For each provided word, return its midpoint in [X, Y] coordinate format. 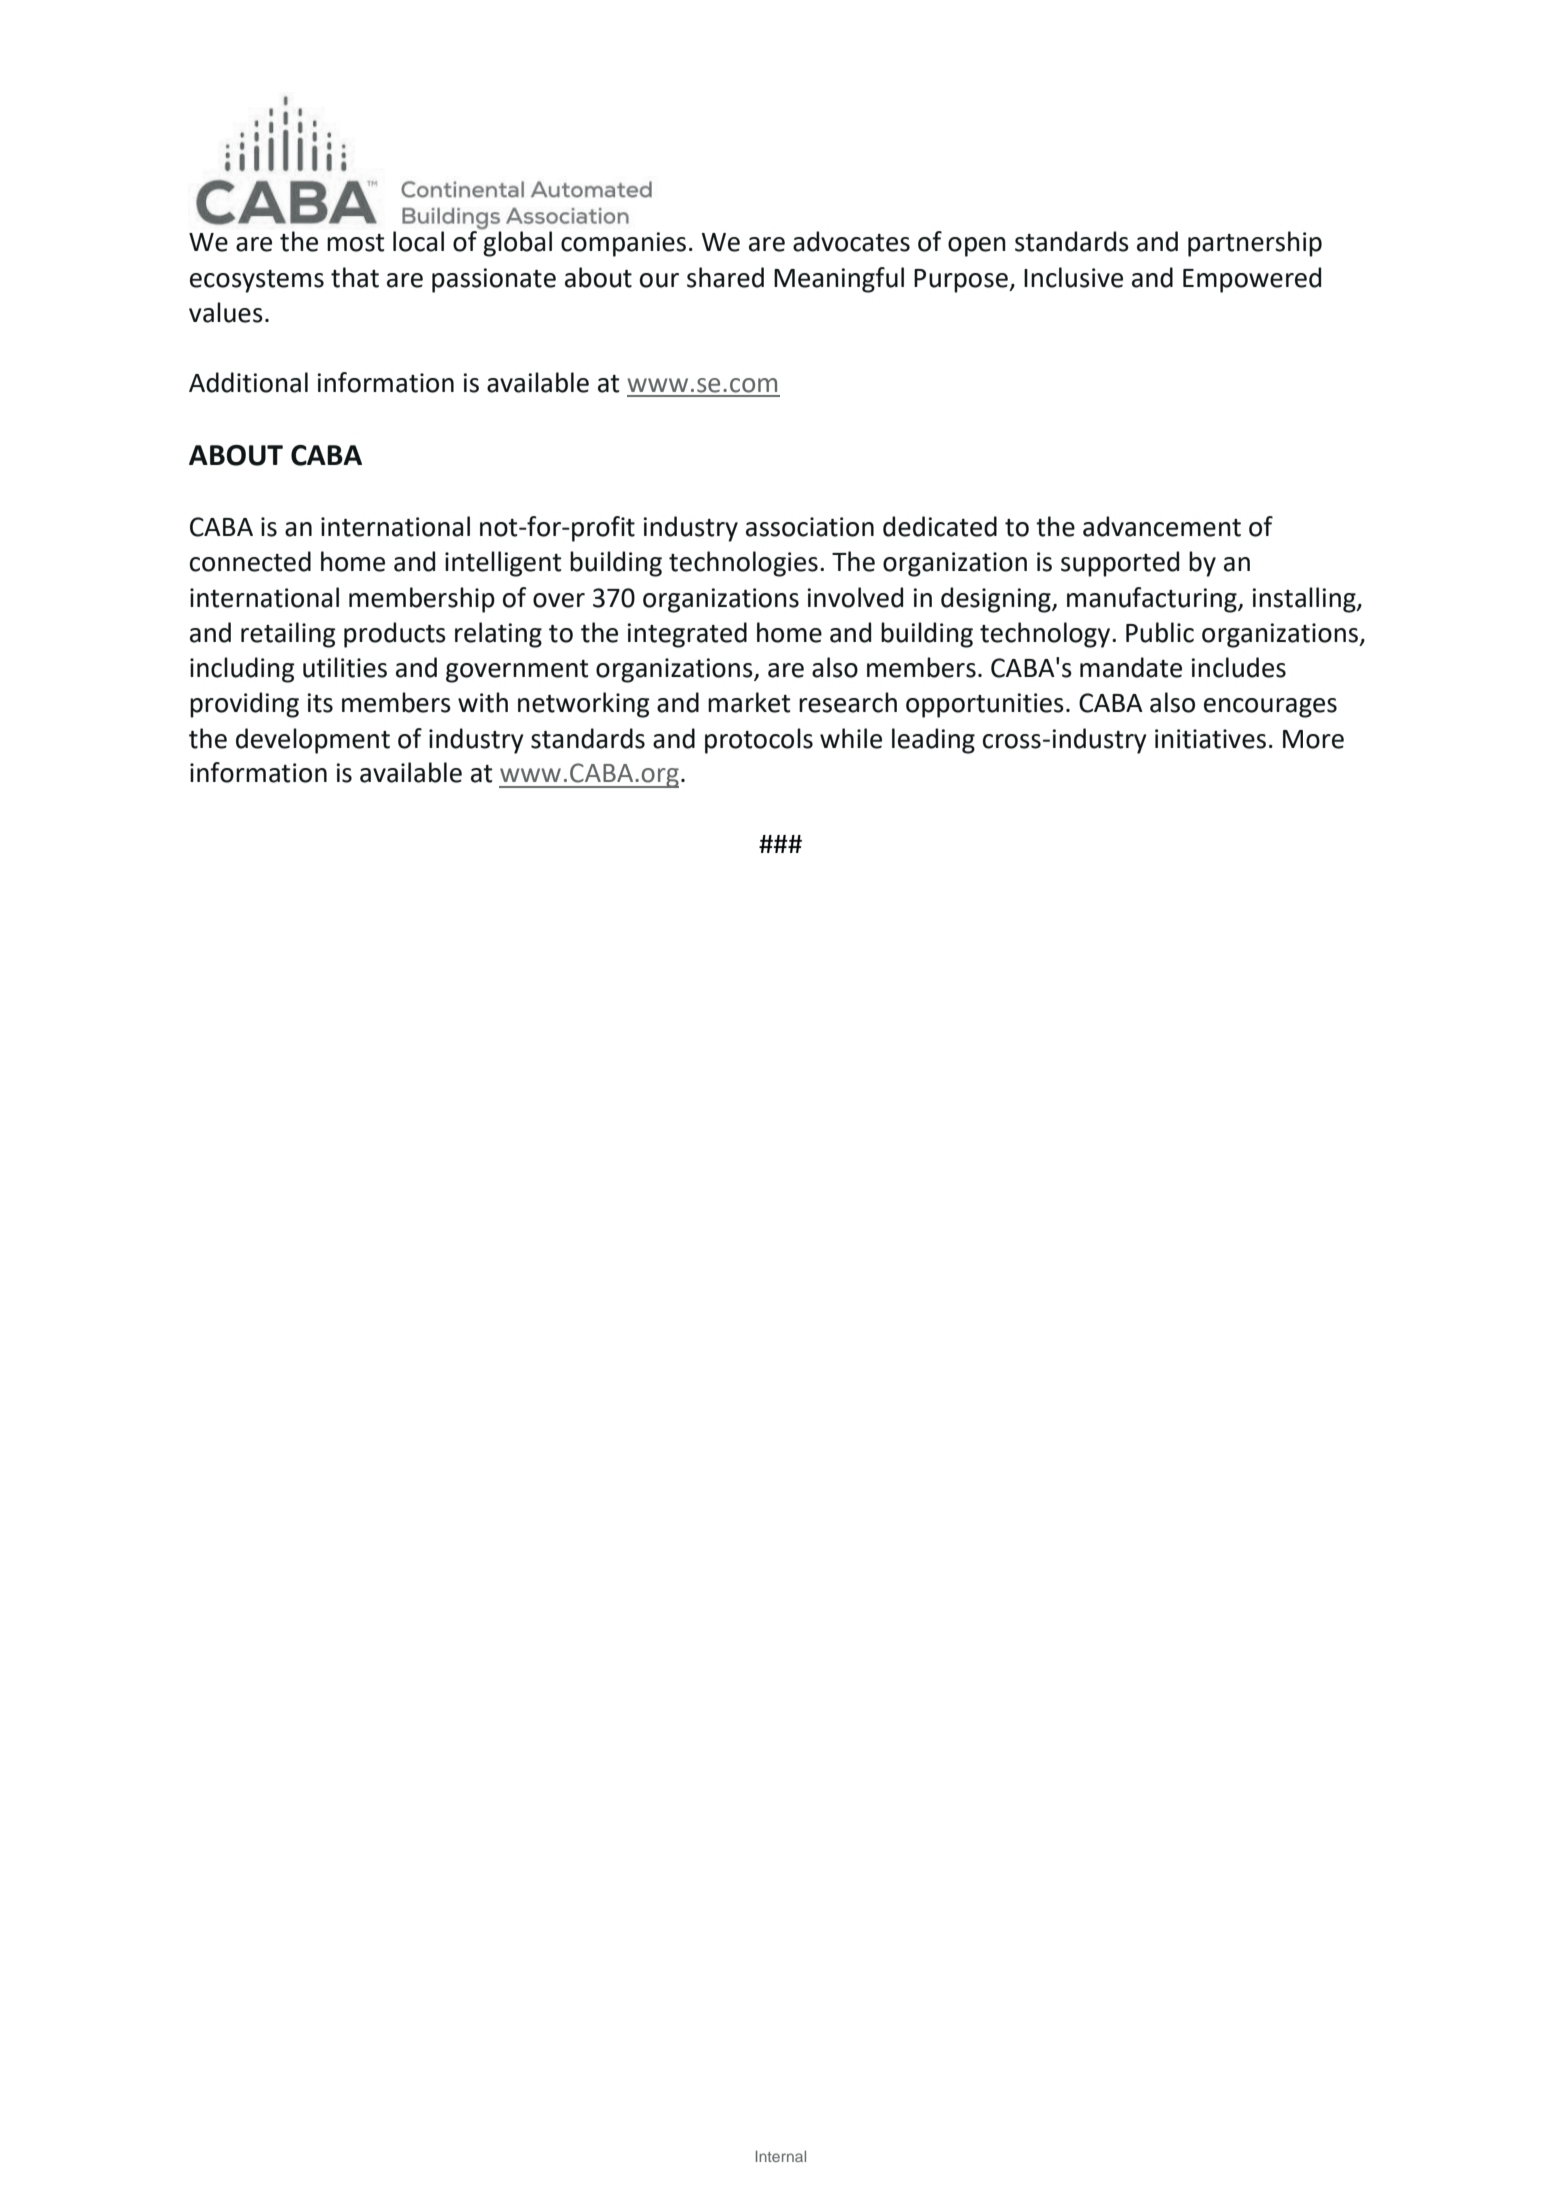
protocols [759, 741]
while [851, 738]
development [313, 741]
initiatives [1210, 739]
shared [725, 277]
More [1313, 739]
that [355, 277]
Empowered [1252, 280]
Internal [781, 2156]
